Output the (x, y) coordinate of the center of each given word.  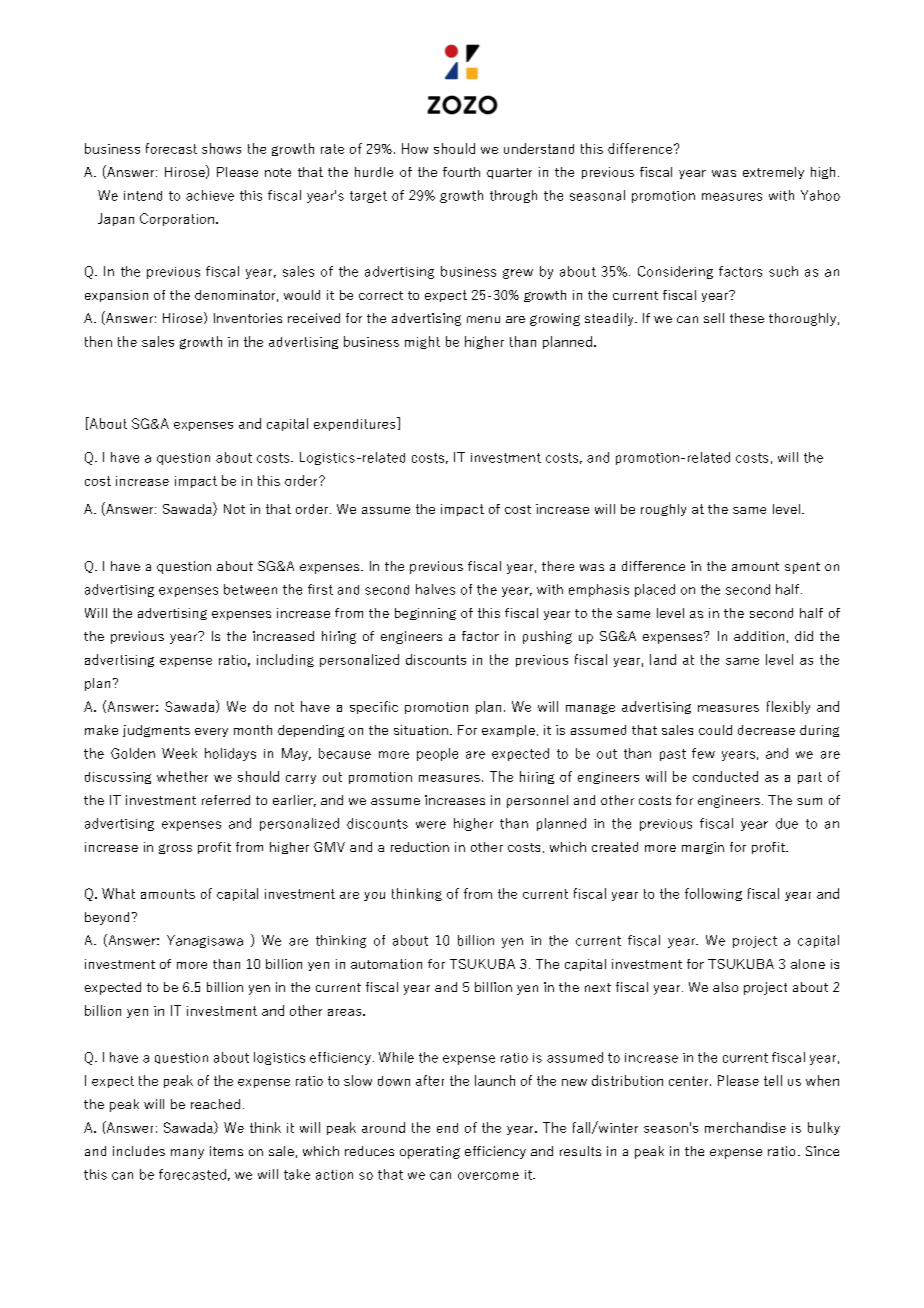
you (374, 896)
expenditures (356, 424)
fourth (461, 172)
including (285, 660)
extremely (773, 173)
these (747, 318)
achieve (210, 195)
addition (759, 636)
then (98, 341)
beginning (425, 614)
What (118, 893)
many (187, 1154)
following (713, 894)
